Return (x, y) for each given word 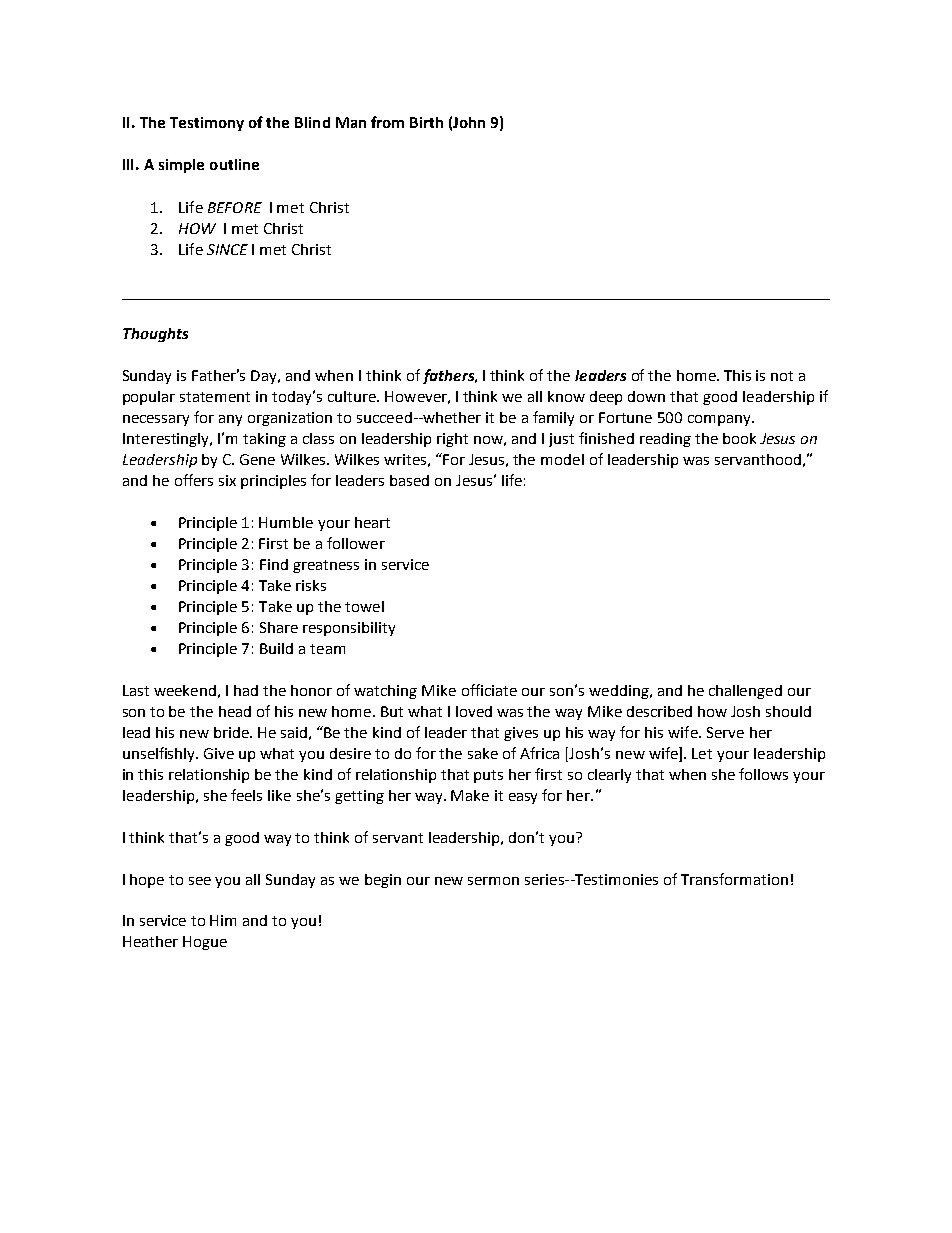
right (452, 440)
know (566, 396)
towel (364, 606)
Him (223, 920)
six (227, 480)
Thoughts (155, 335)
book (739, 438)
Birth (426, 122)
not (782, 376)
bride (232, 732)
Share (279, 627)
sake (483, 753)
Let (702, 753)
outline (234, 164)
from (387, 122)
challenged (745, 692)
